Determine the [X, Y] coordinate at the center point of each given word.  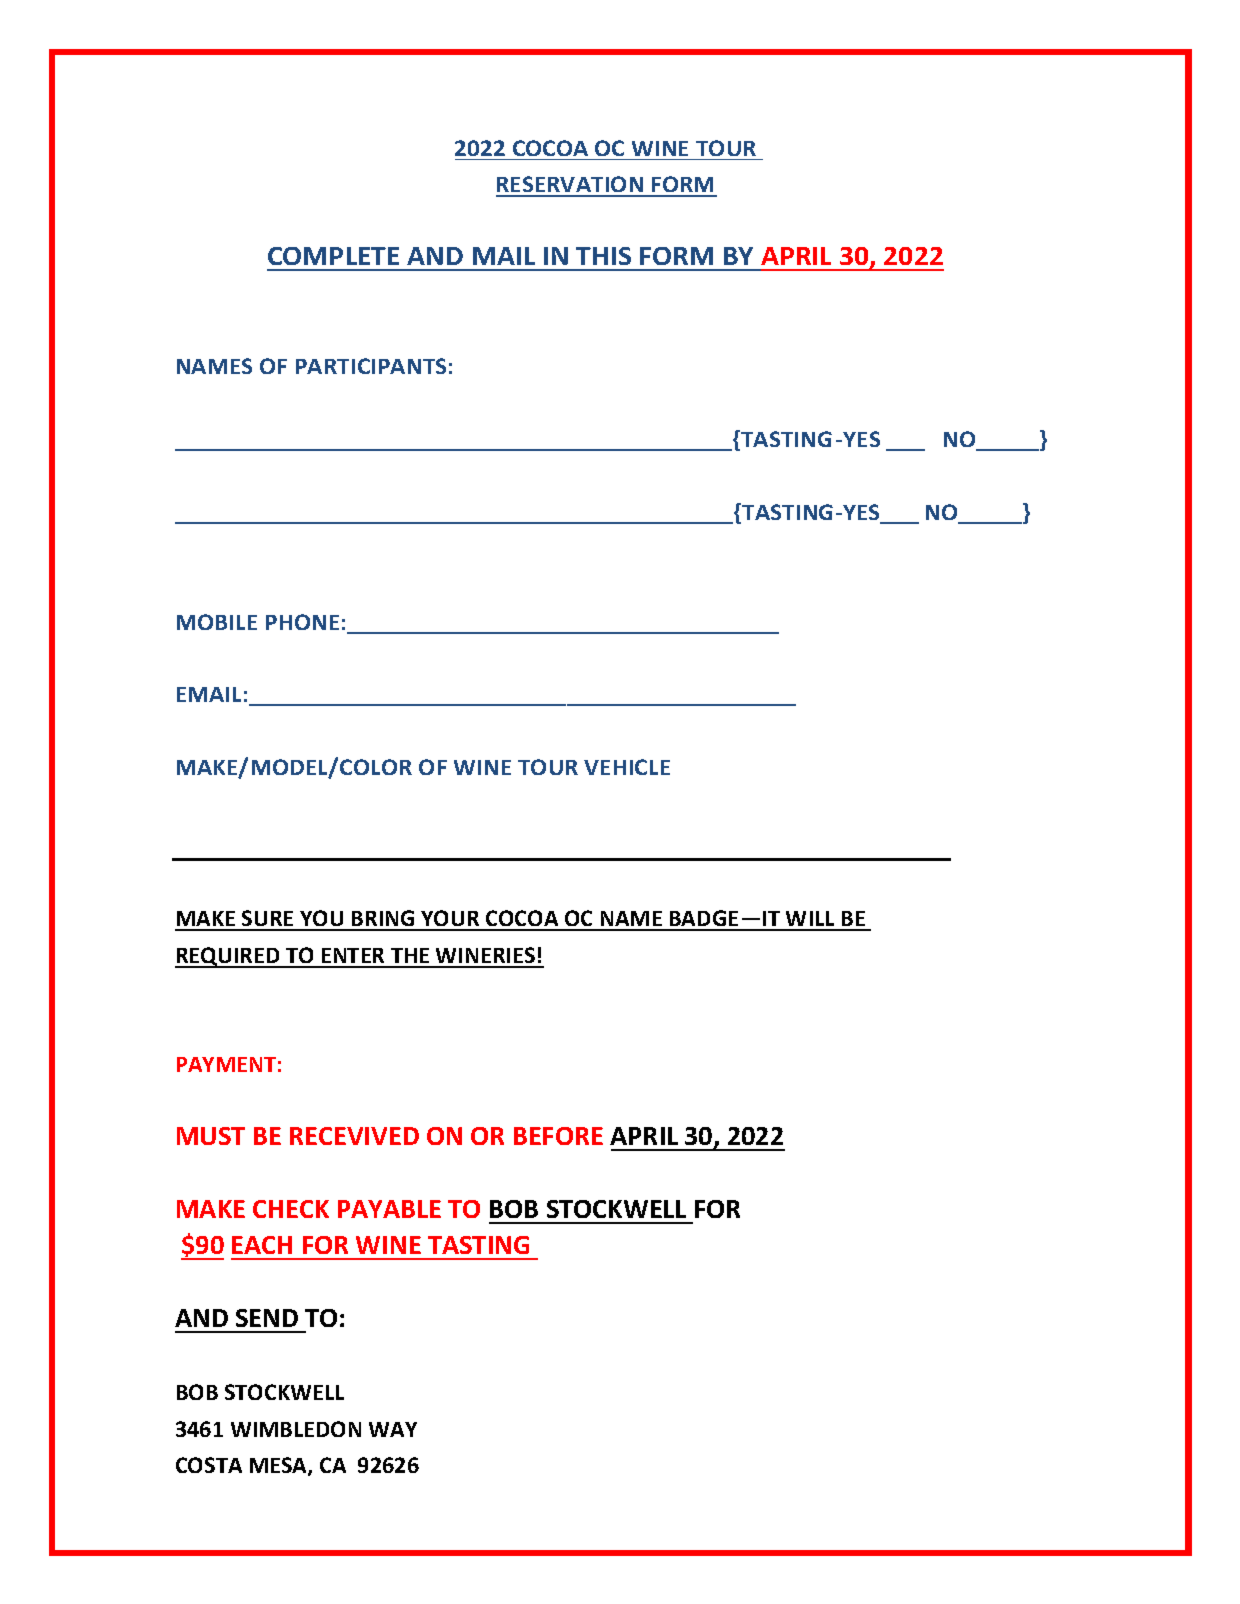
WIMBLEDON [296, 1429]
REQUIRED [228, 957]
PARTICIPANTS [371, 366]
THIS [603, 256]
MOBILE [217, 622]
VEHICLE [627, 767]
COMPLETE [333, 256]
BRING [383, 920]
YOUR [450, 920]
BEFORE [558, 1136]
